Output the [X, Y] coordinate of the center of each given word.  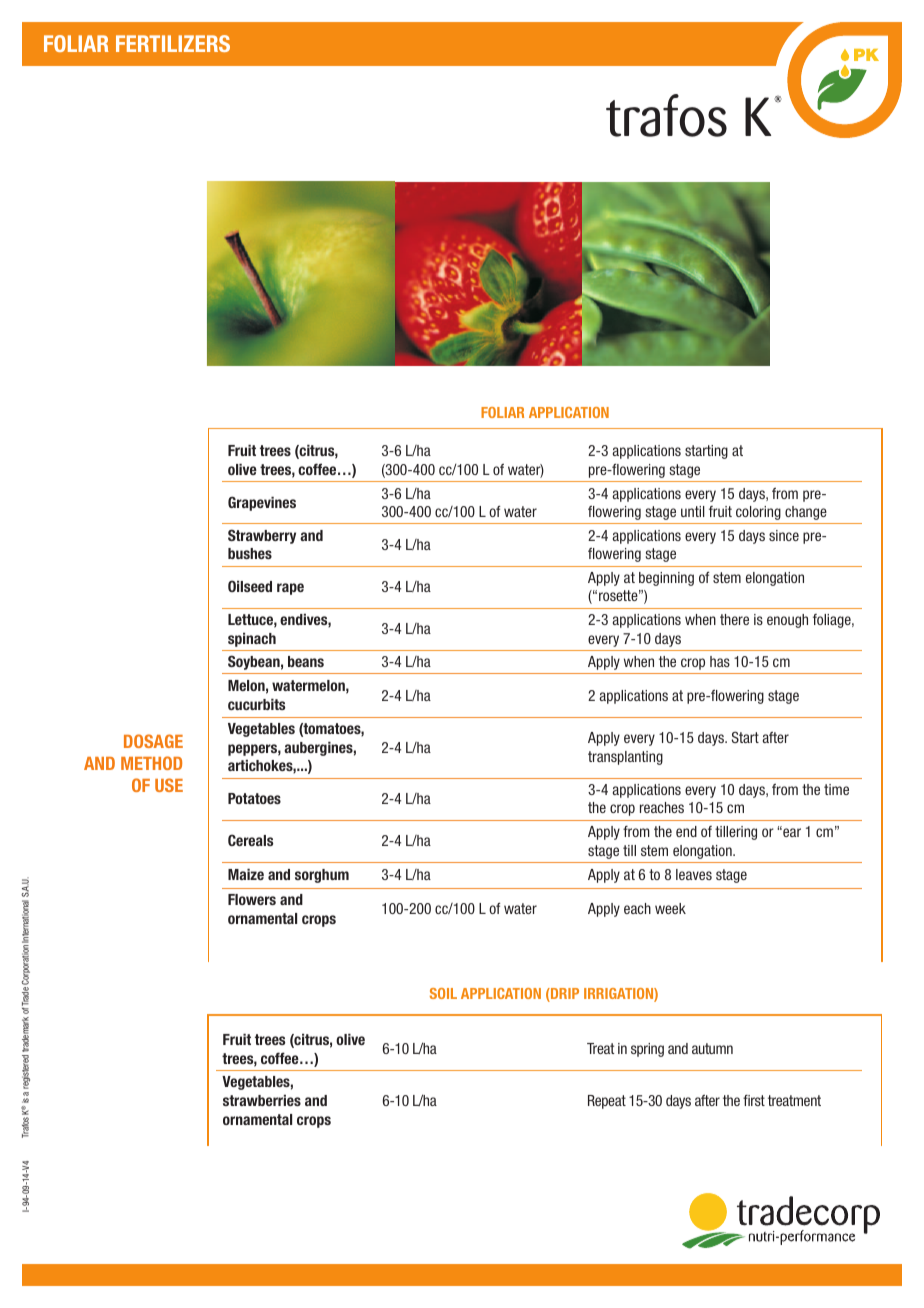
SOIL [443, 993]
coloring [758, 513]
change [806, 513]
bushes [250, 553]
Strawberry [262, 536]
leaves [694, 874]
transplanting [625, 758]
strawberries [262, 1100]
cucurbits [256, 704]
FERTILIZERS [173, 43]
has [720, 661]
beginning [666, 579]
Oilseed [250, 586]
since [784, 535]
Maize [246, 874]
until [693, 511]
